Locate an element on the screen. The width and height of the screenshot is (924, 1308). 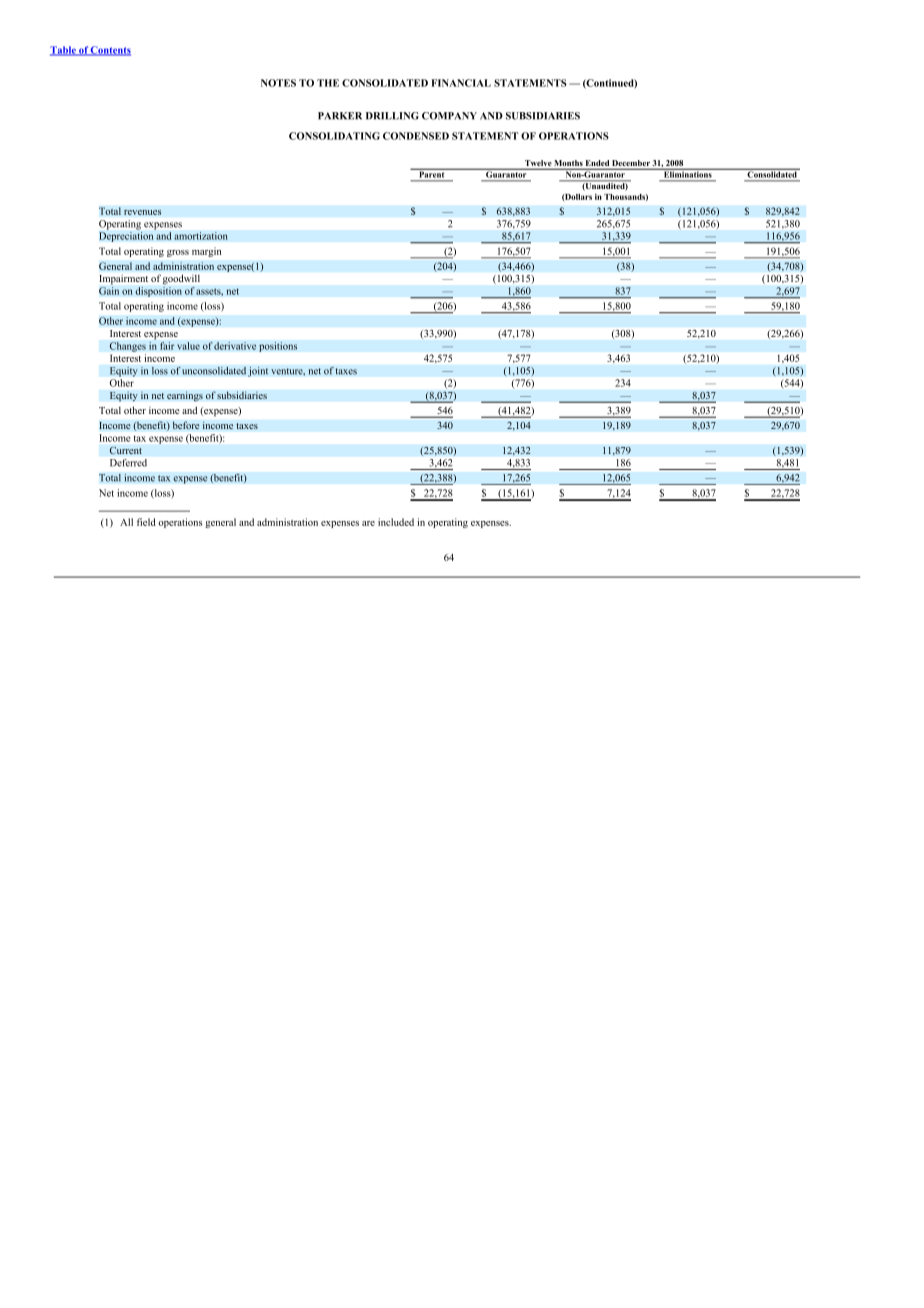
margin is located at coordinates (206, 252).
